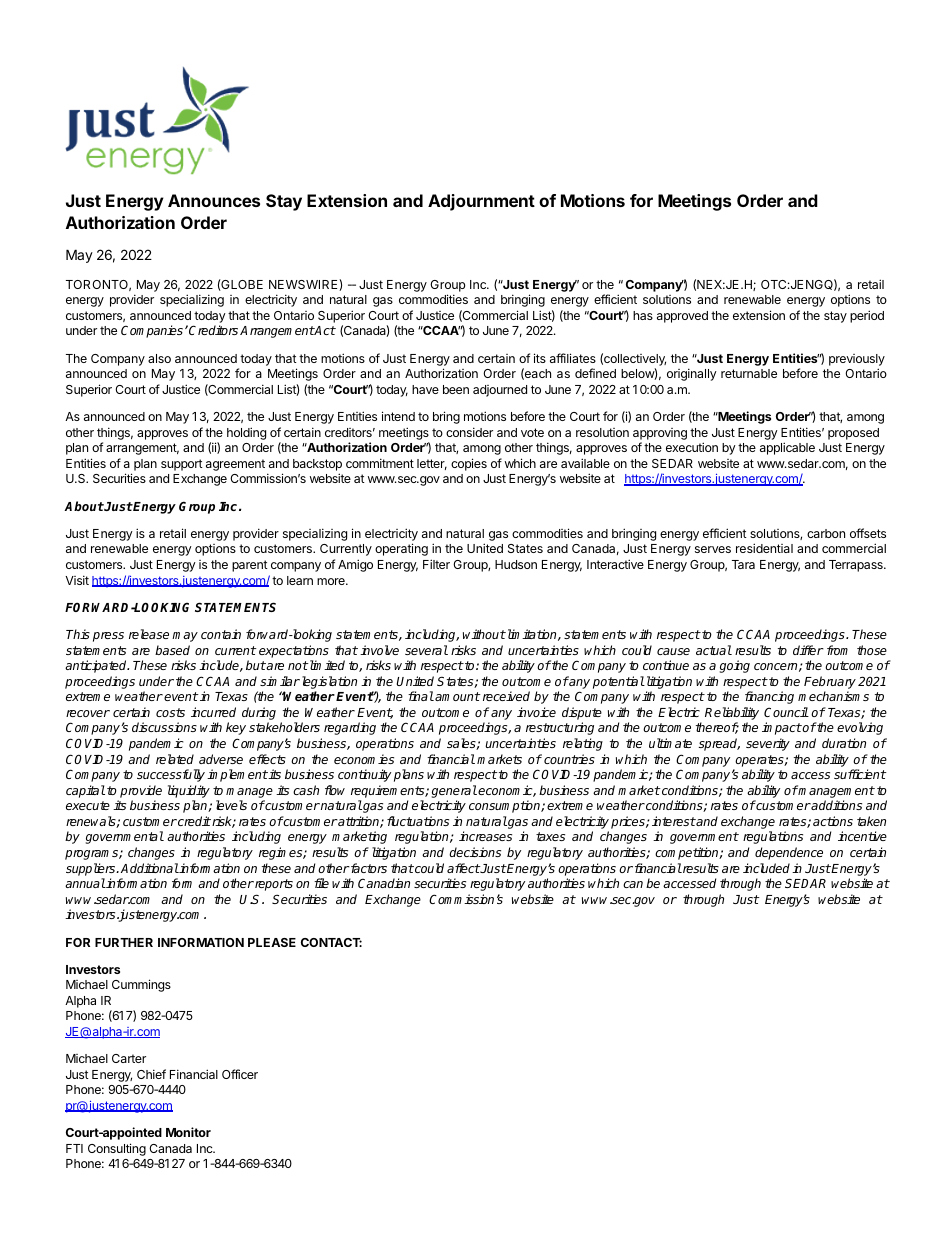 The height and width of the image is (1233, 952). Describe the element at coordinates (214, 200) in the image. I see `Announces` at that location.
